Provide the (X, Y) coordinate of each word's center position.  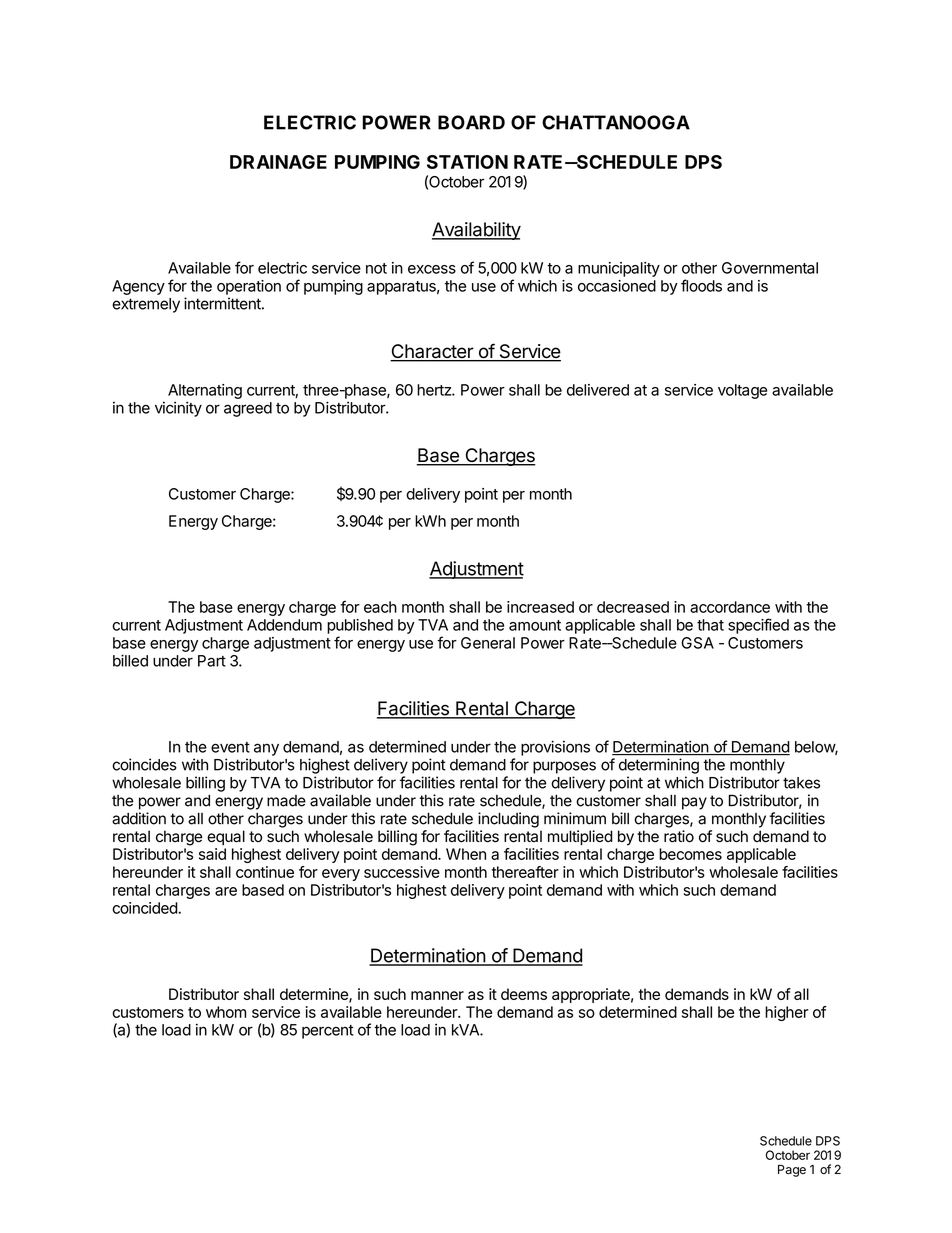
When (466, 854)
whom (226, 1012)
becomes (690, 854)
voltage (742, 391)
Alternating (205, 391)
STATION (467, 162)
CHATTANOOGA (616, 122)
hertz (435, 390)
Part (212, 661)
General (488, 643)
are (226, 891)
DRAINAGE (278, 162)
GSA (697, 643)
